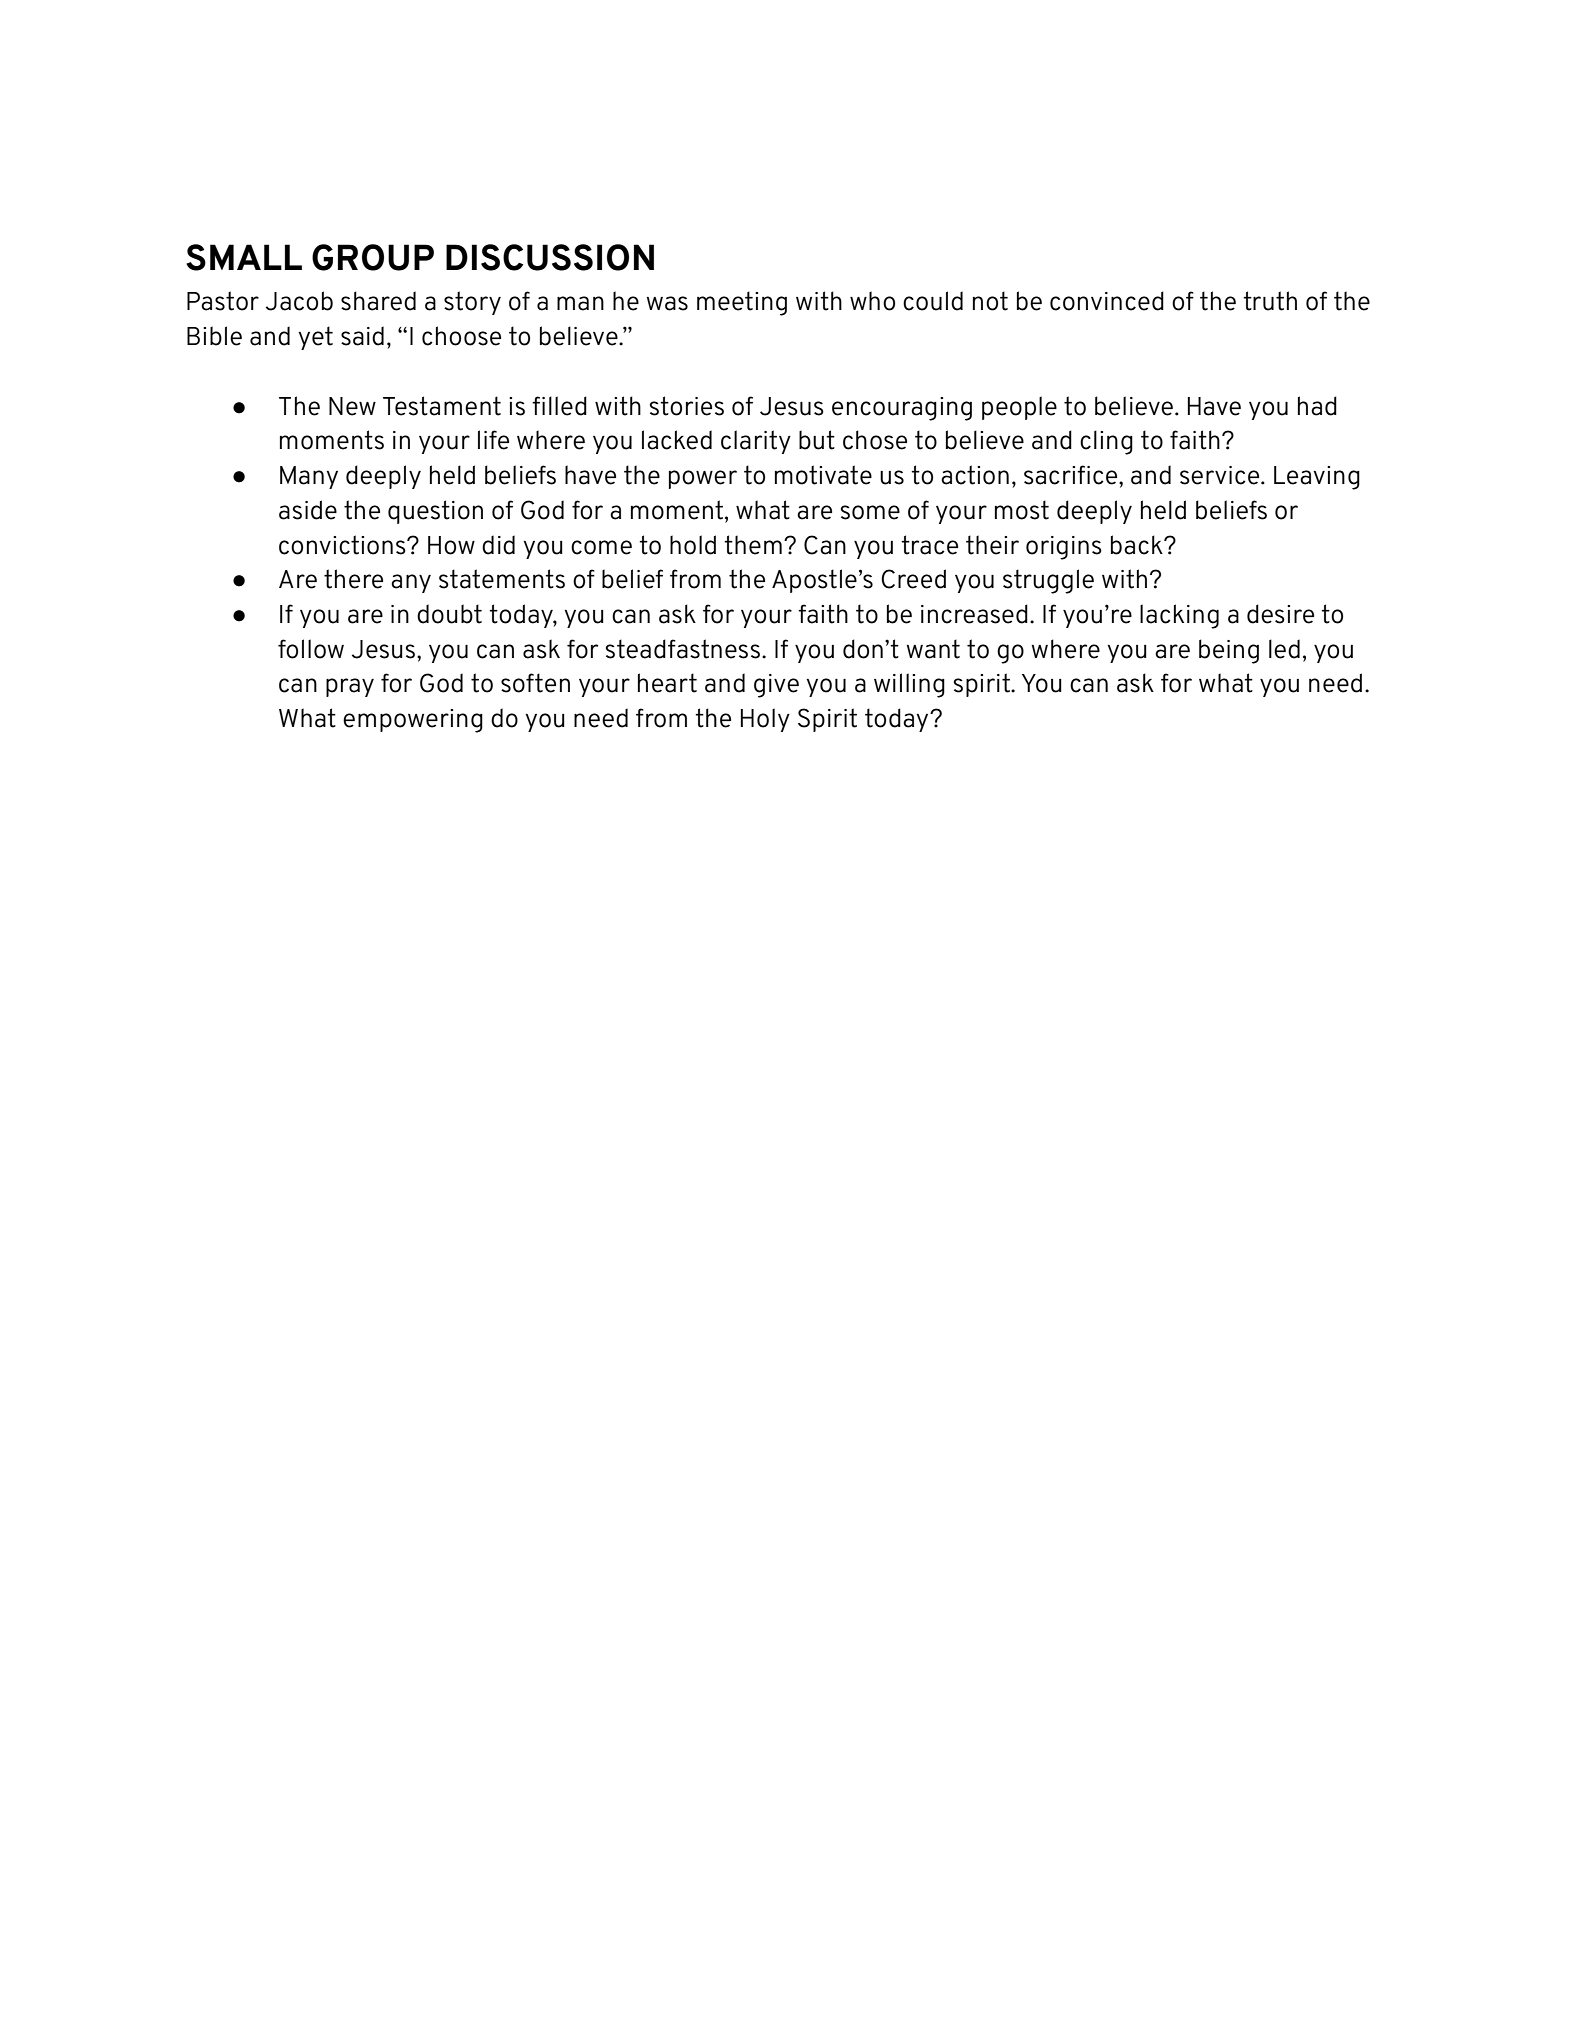  Describe the element at coordinates (343, 545) in the screenshot. I see `convictions` at that location.
